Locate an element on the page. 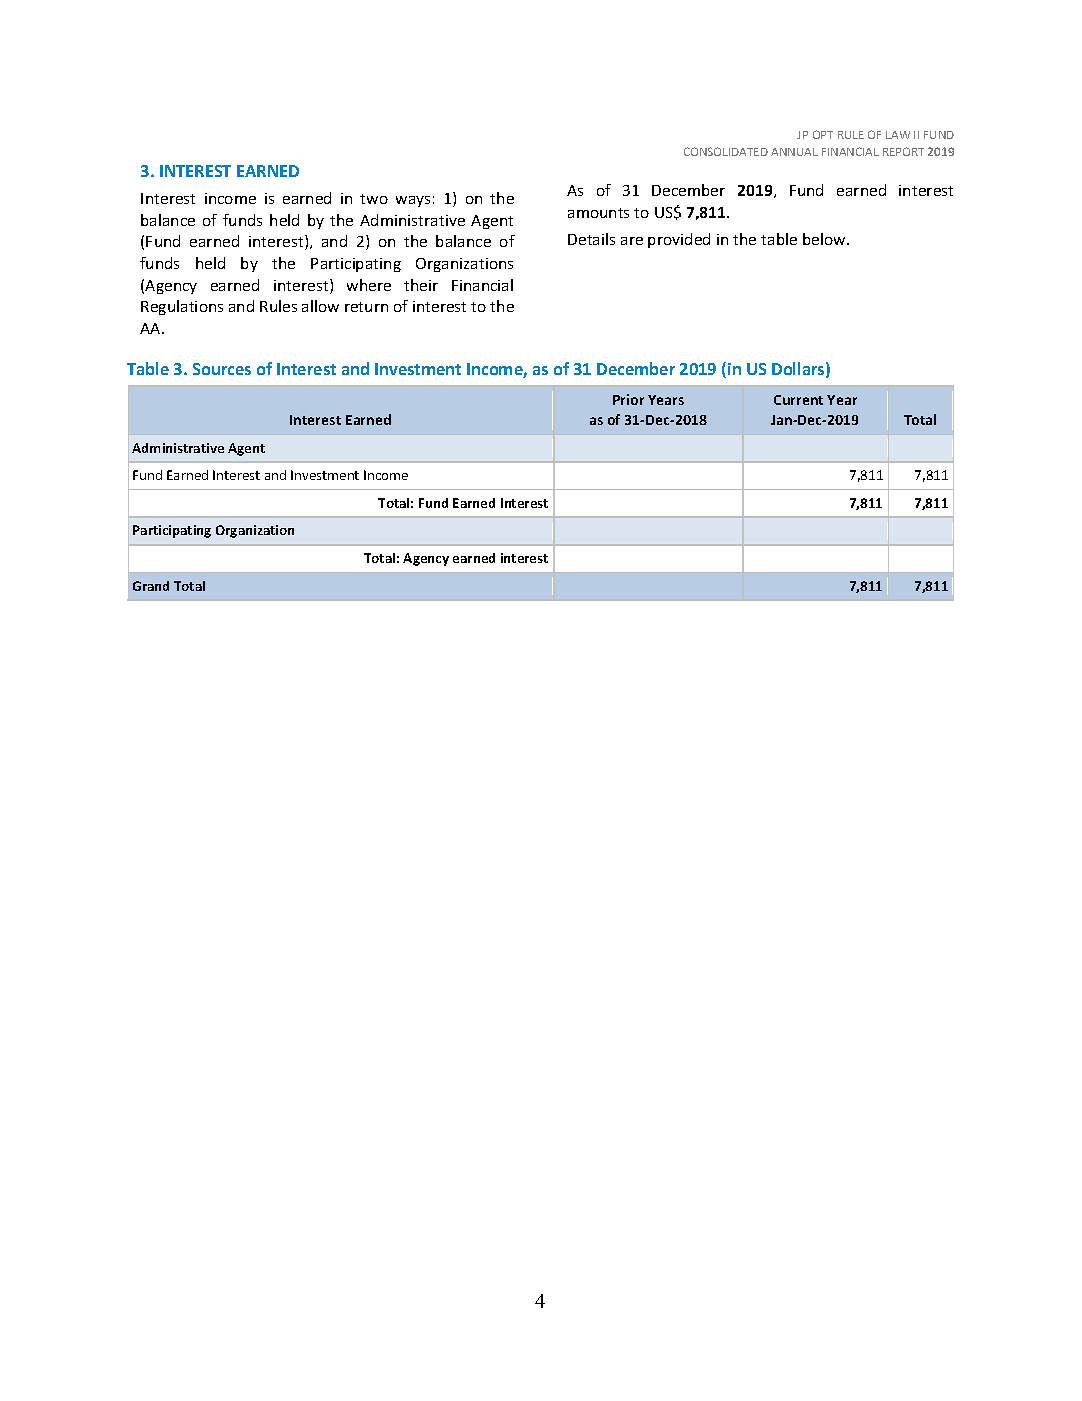  where is located at coordinates (369, 285).
